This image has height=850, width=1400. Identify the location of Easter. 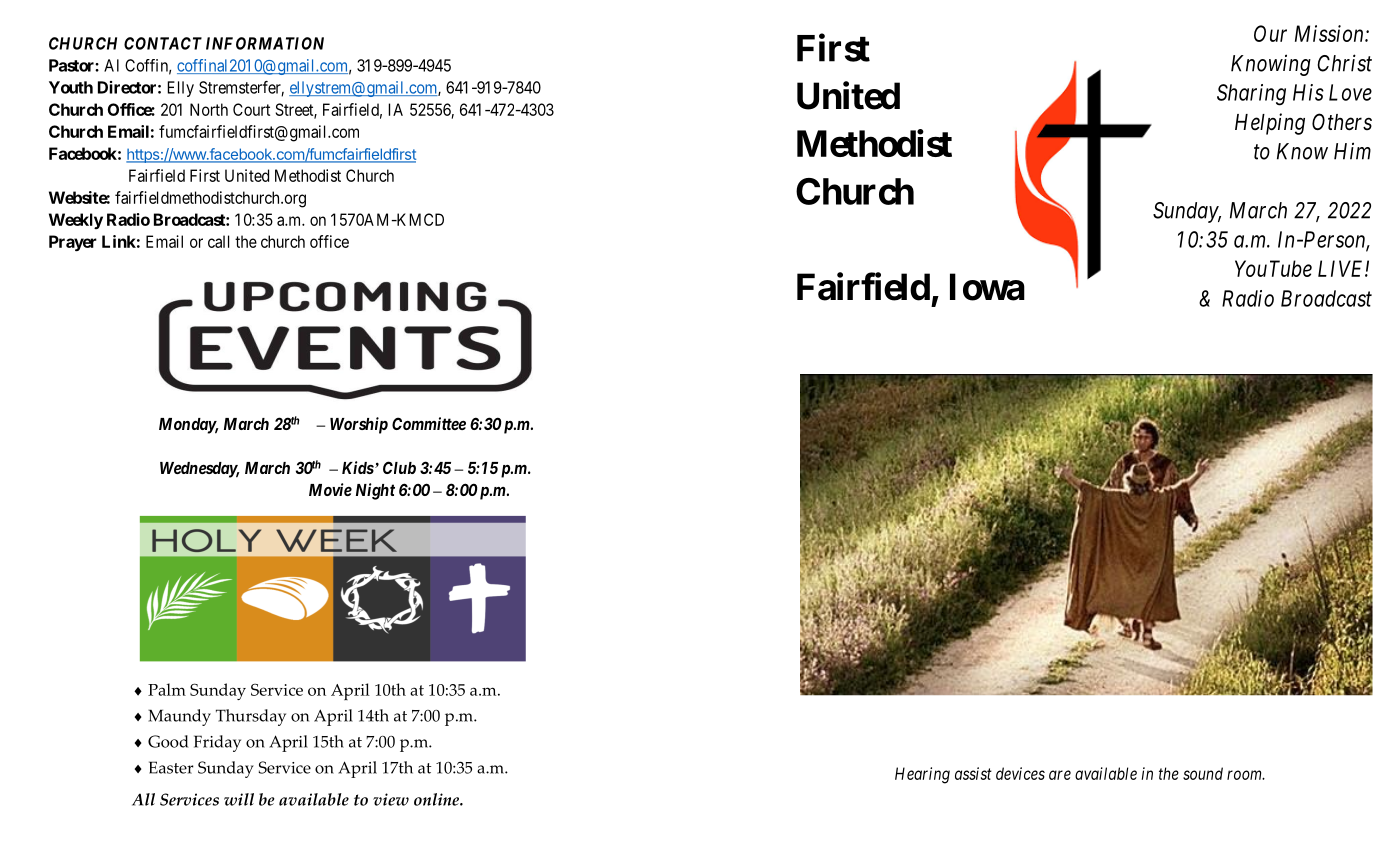
(171, 767).
